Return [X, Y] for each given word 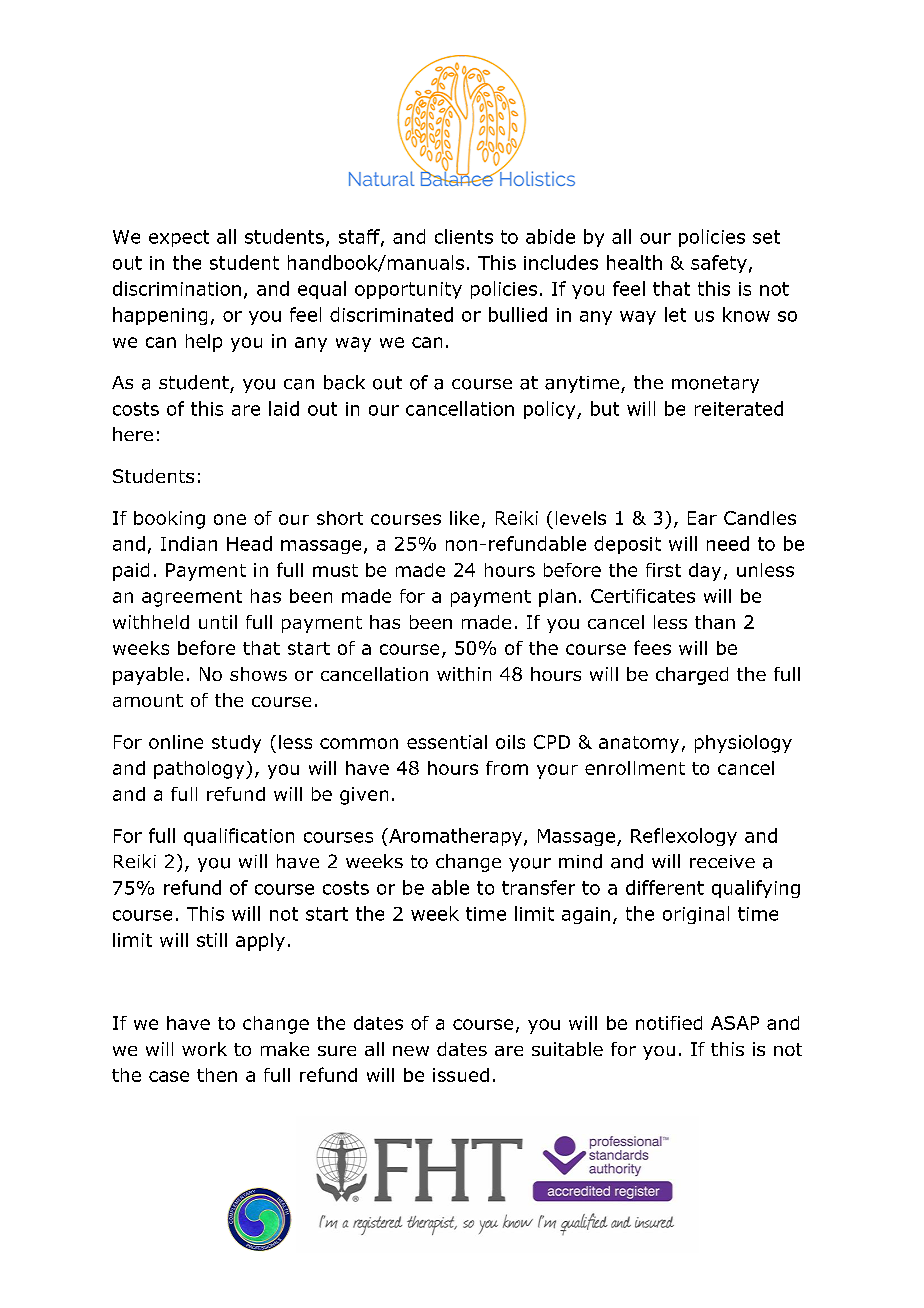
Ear [702, 518]
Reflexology [684, 837]
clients [464, 236]
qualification [239, 837]
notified [669, 1023]
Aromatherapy [454, 837]
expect [179, 238]
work [204, 1049]
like [464, 518]
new [411, 1051]
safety [719, 264]
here [133, 434]
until [218, 622]
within [464, 674]
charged [692, 676]
